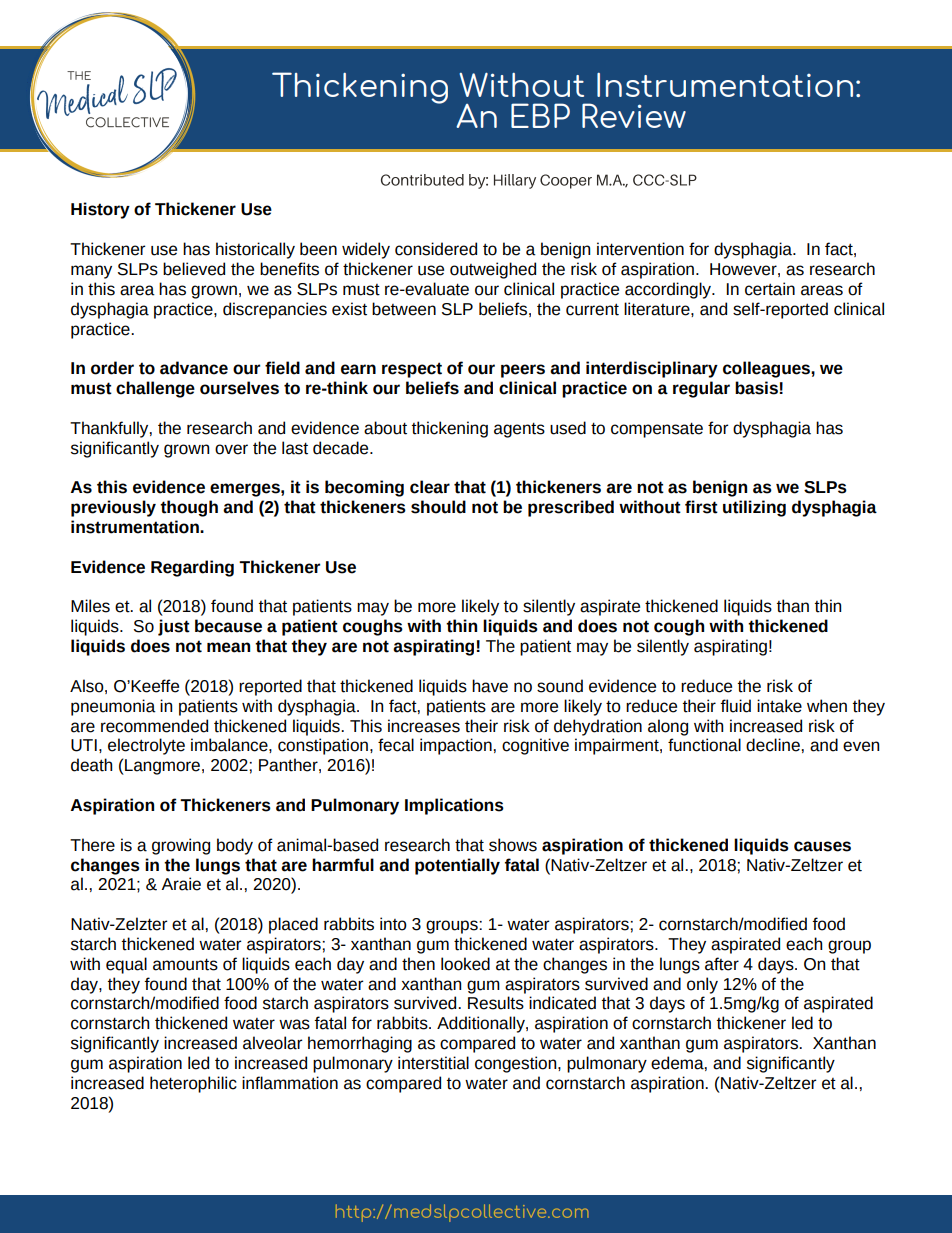 Image resolution: width=952 pixels, height=1233 pixels. I want to click on utilizing, so click(754, 508).
